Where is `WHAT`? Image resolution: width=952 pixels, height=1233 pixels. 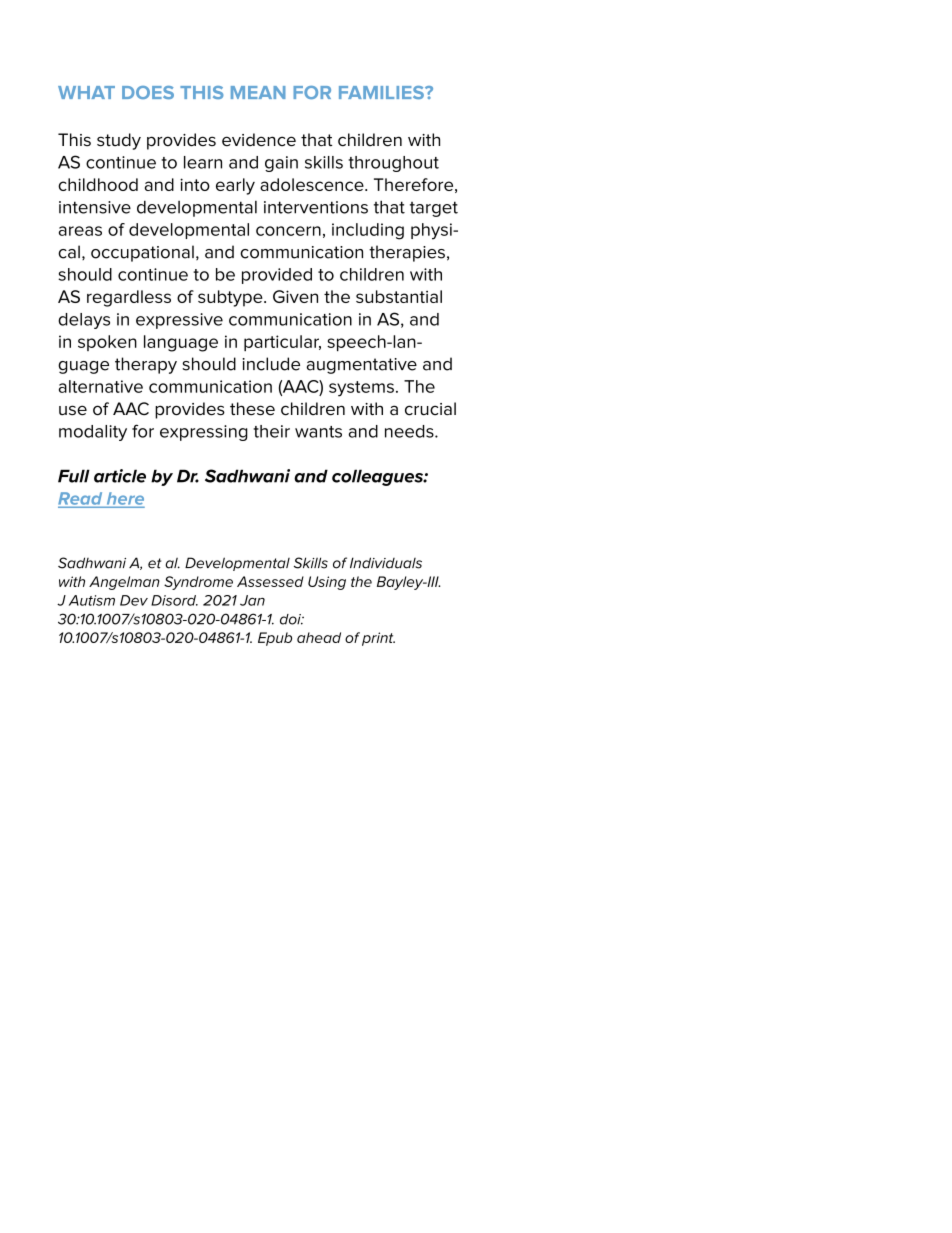
WHAT is located at coordinates (86, 92).
